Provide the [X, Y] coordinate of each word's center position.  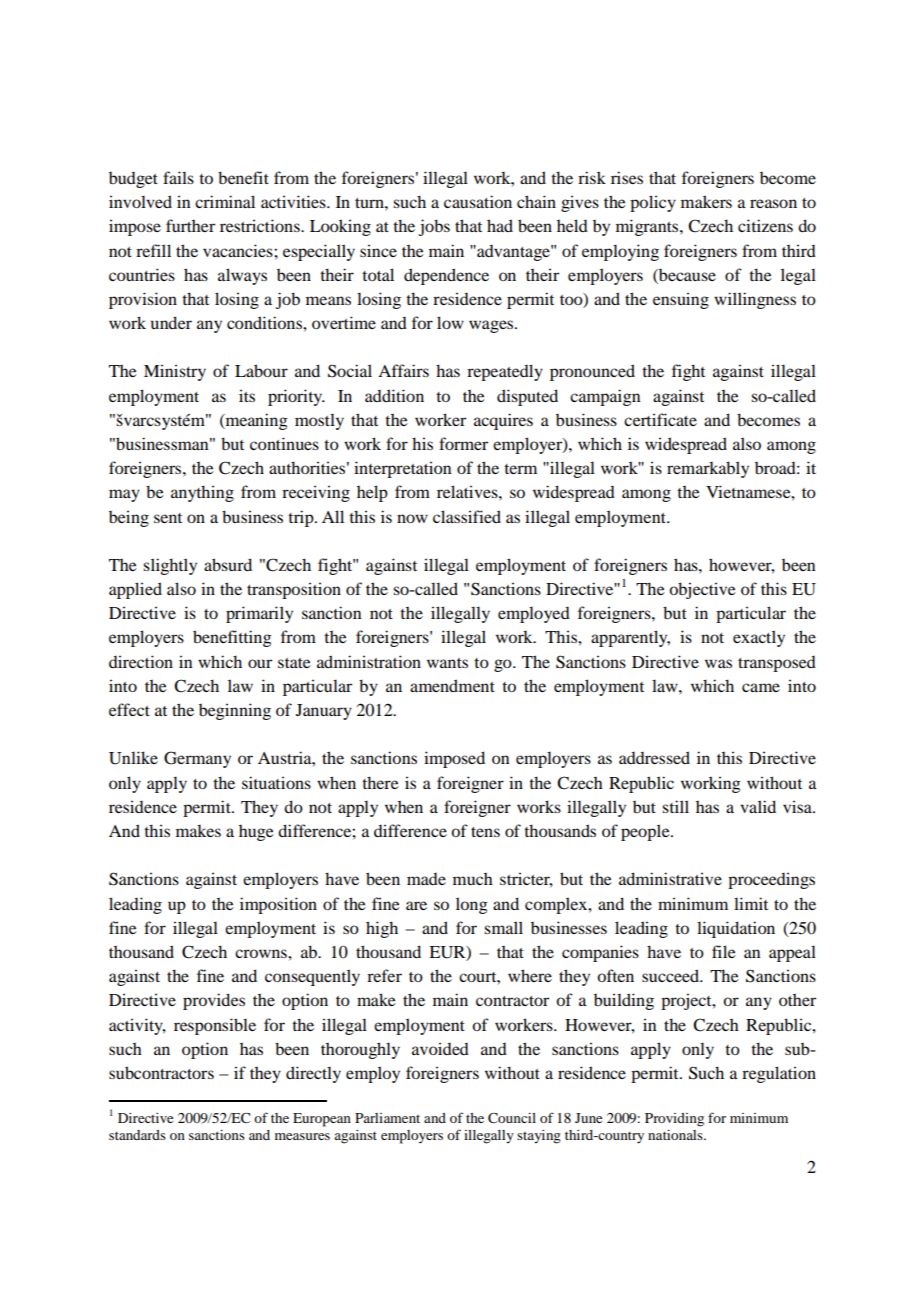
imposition [278, 905]
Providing [674, 1120]
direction [141, 661]
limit [751, 903]
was [718, 663]
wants [447, 663]
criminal [225, 201]
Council [512, 1118]
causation [478, 201]
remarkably [708, 469]
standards [137, 1135]
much [473, 879]
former [463, 443]
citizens [765, 225]
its [247, 395]
